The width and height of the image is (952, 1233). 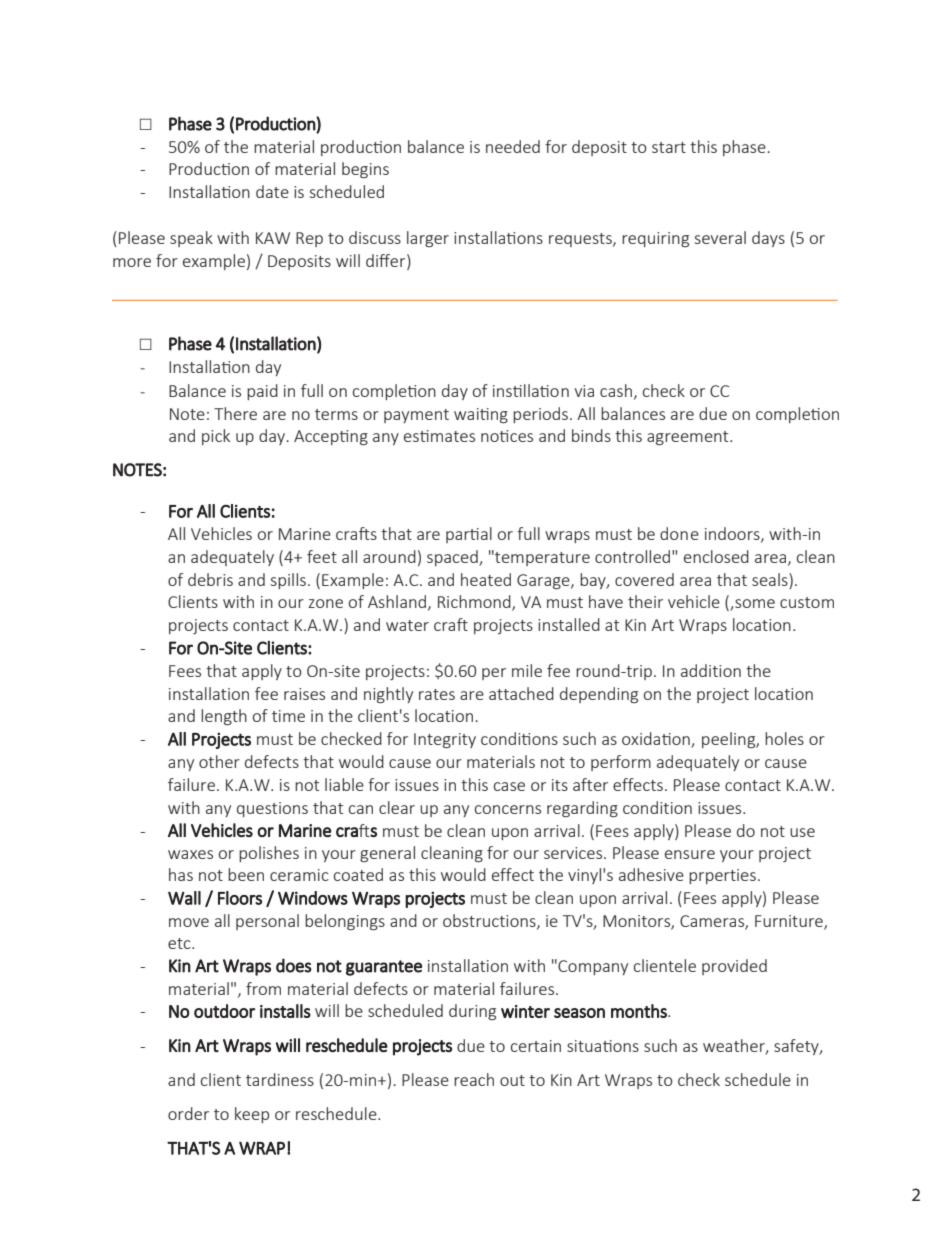 What do you see at coordinates (416, 416) in the image?
I see `payment` at bounding box center [416, 416].
